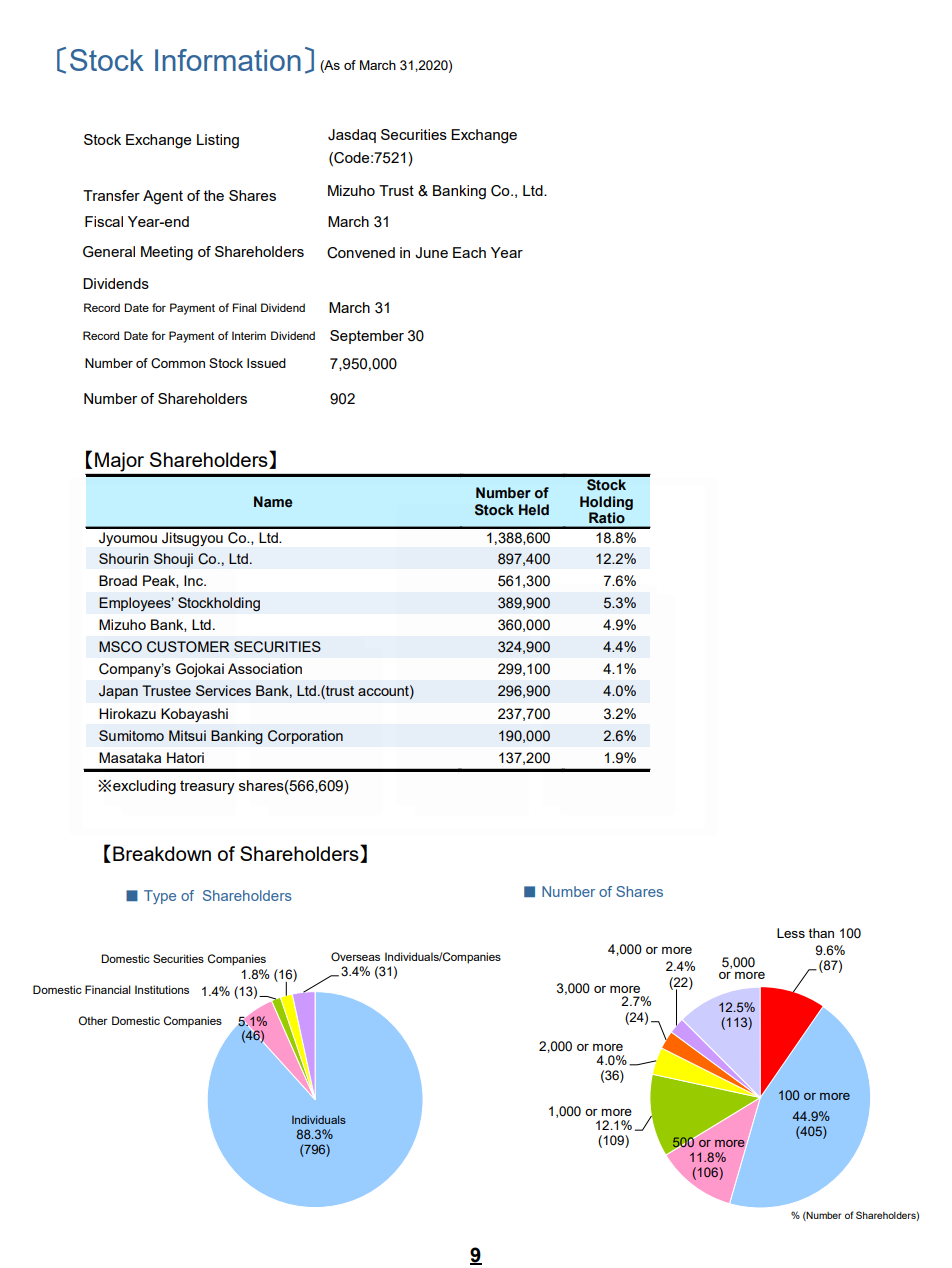 Image resolution: width=952 pixels, height=1268 pixels. Describe the element at coordinates (355, 956) in the image. I see `Overseas` at that location.
